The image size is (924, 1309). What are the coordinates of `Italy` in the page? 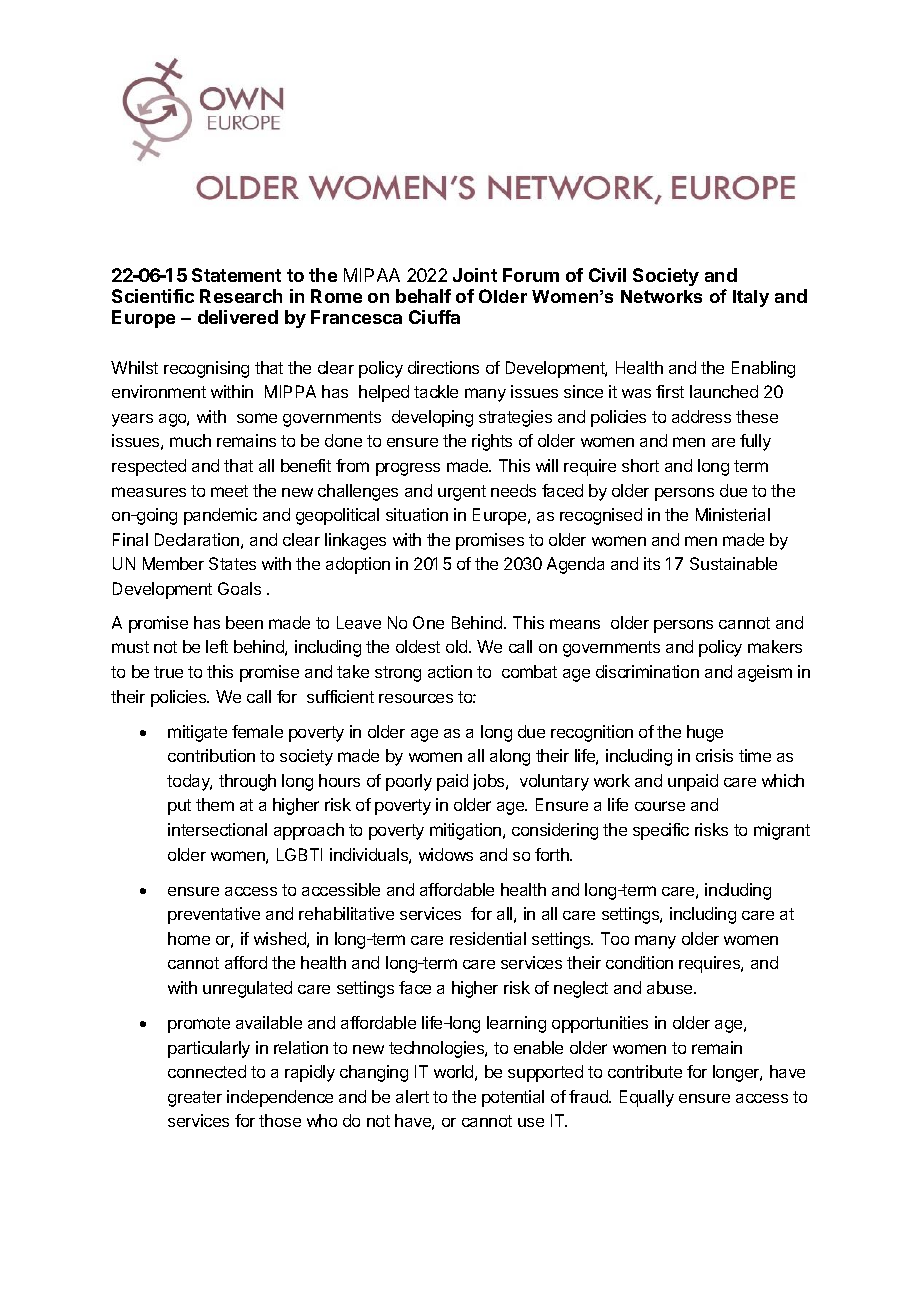 It's located at (751, 298).
